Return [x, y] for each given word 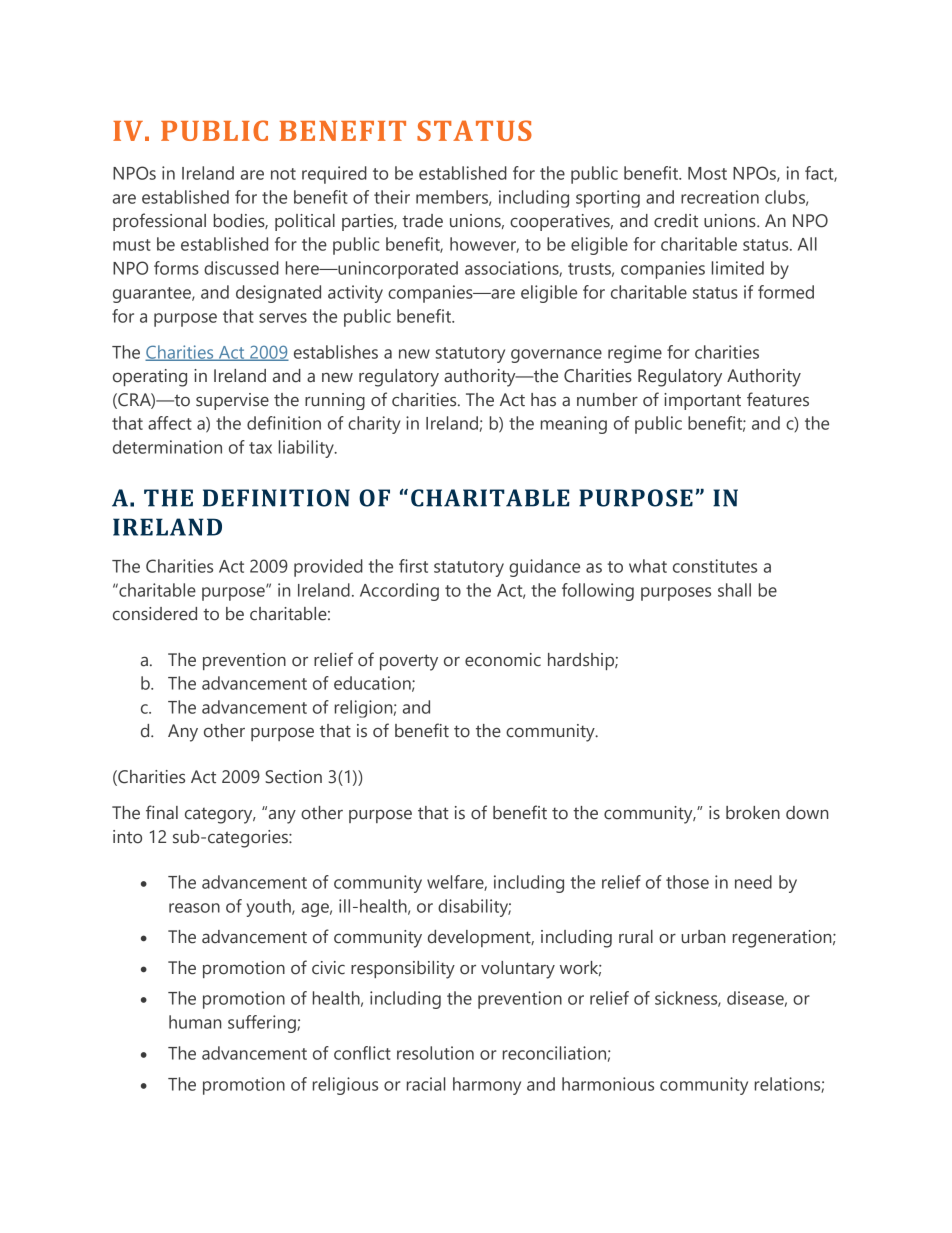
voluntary [518, 970]
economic [503, 660]
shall [734, 590]
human [195, 1022]
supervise [232, 401]
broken [753, 813]
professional [159, 222]
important [702, 401]
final [162, 812]
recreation [720, 197]
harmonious [608, 1084]
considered [155, 614]
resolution [435, 1053]
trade [422, 221]
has [543, 400]
